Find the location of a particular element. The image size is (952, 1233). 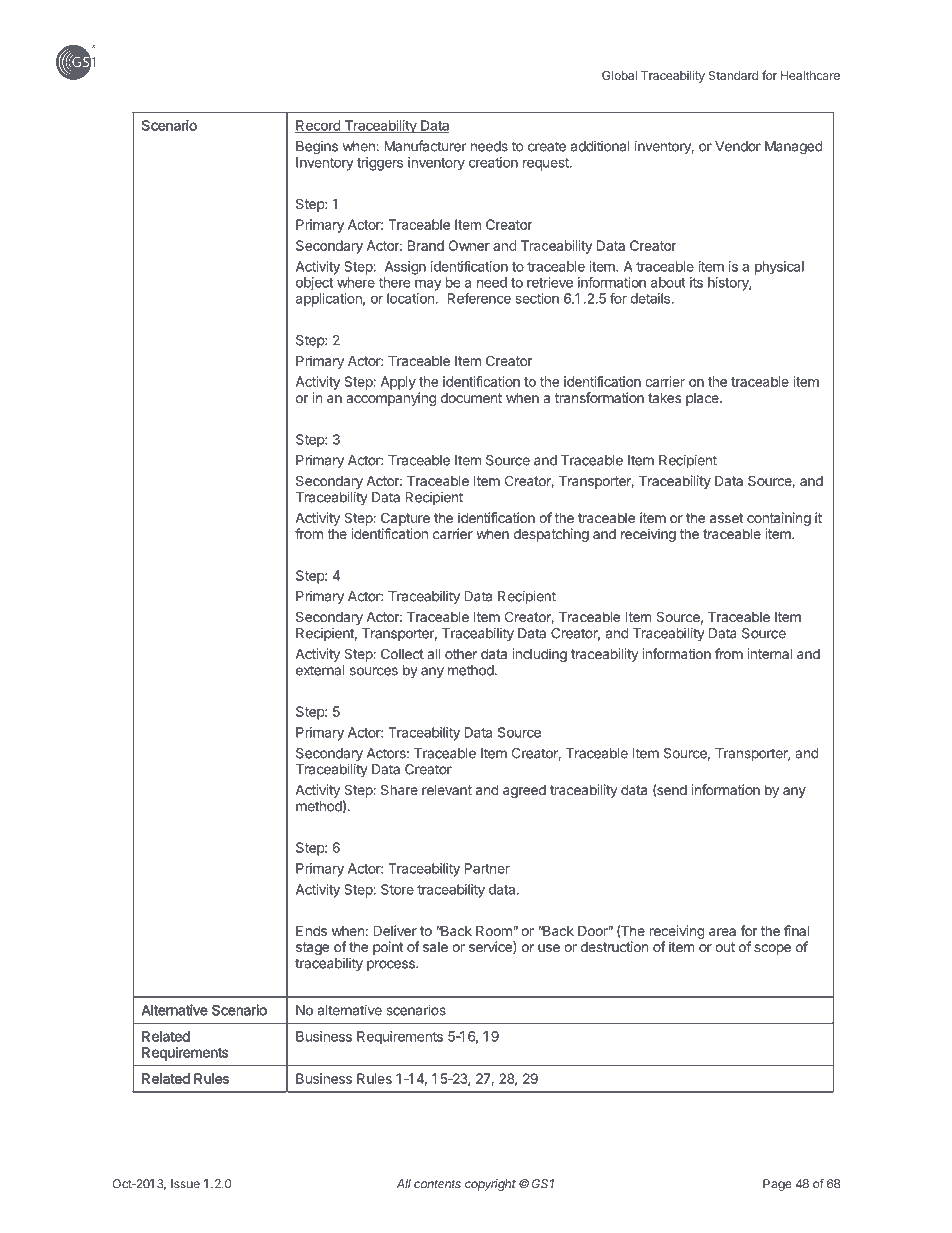

copyright is located at coordinates (490, 1185).
